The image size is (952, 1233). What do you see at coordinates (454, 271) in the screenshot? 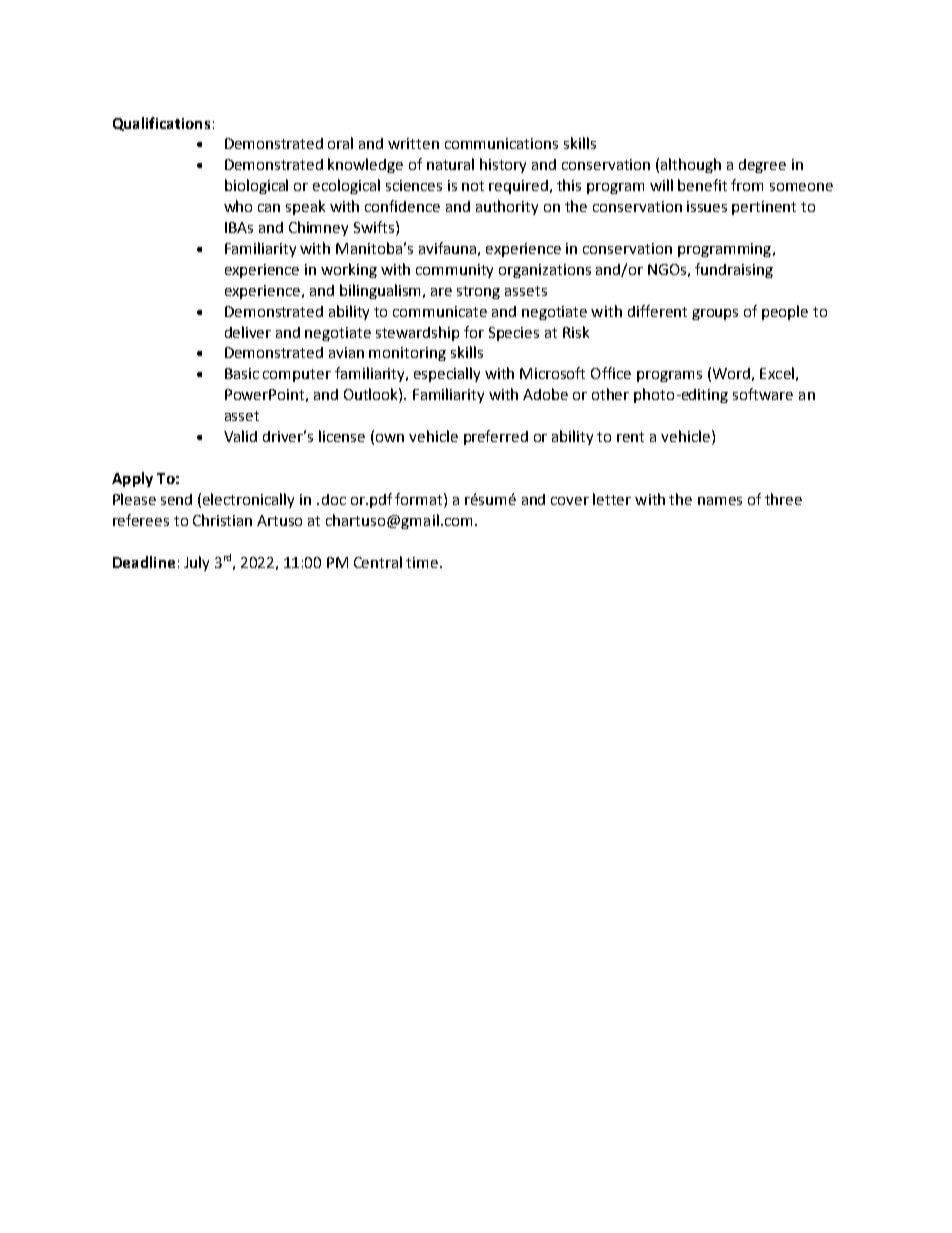
I see `community` at bounding box center [454, 271].
